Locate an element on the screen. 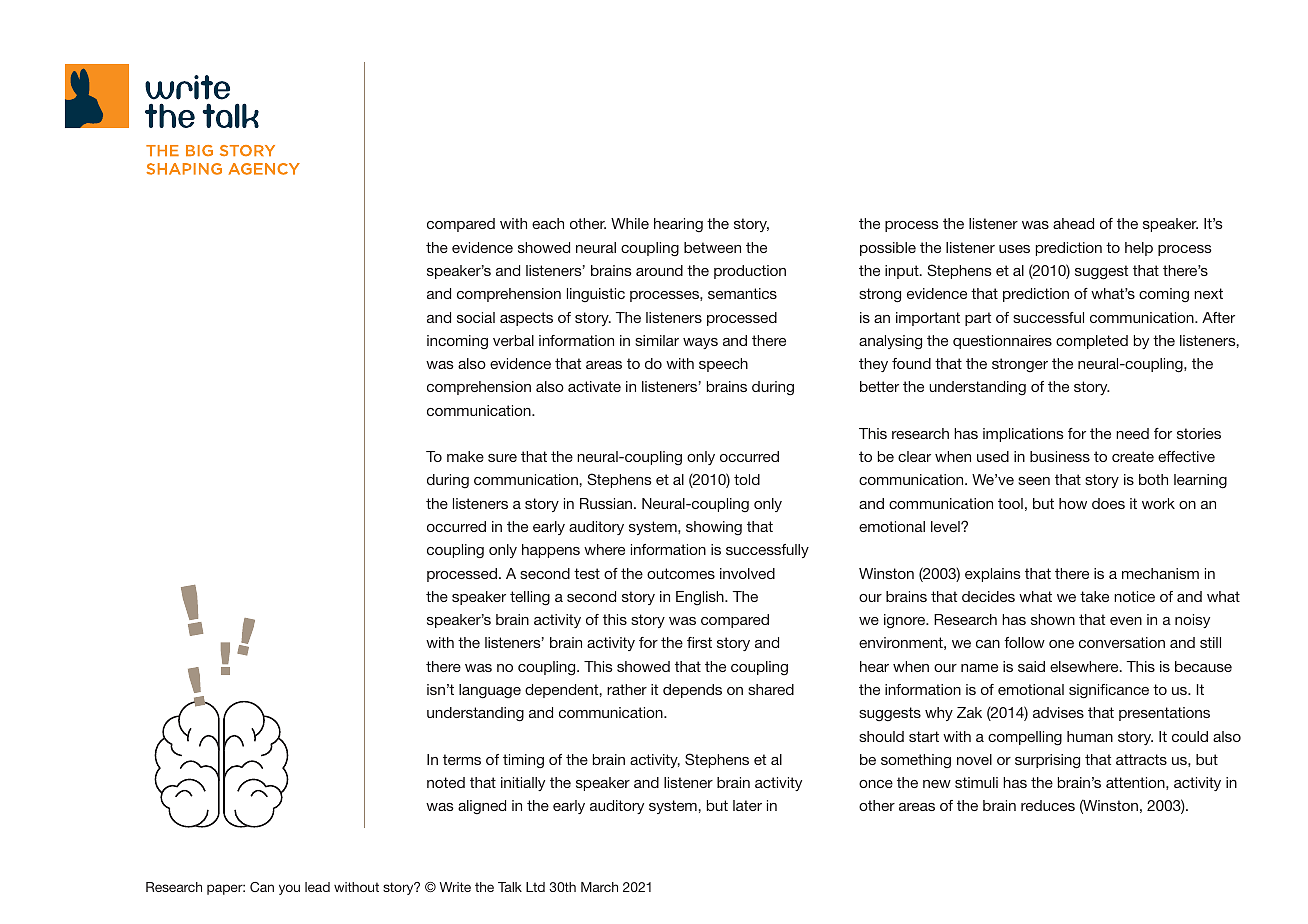 The width and height of the screenshot is (1308, 924). make is located at coordinates (465, 456).
